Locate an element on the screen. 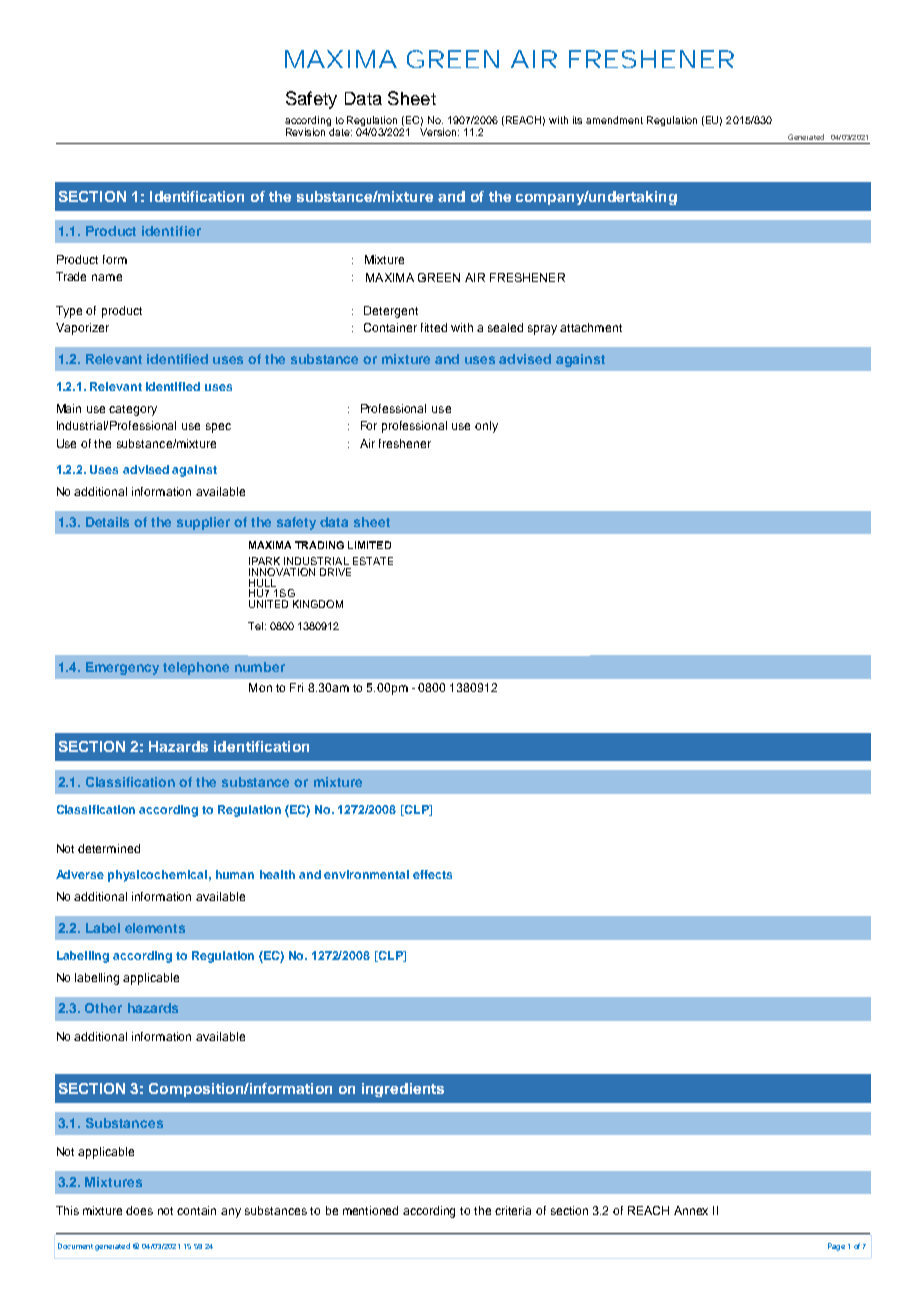  LIMITED is located at coordinates (369, 545).
